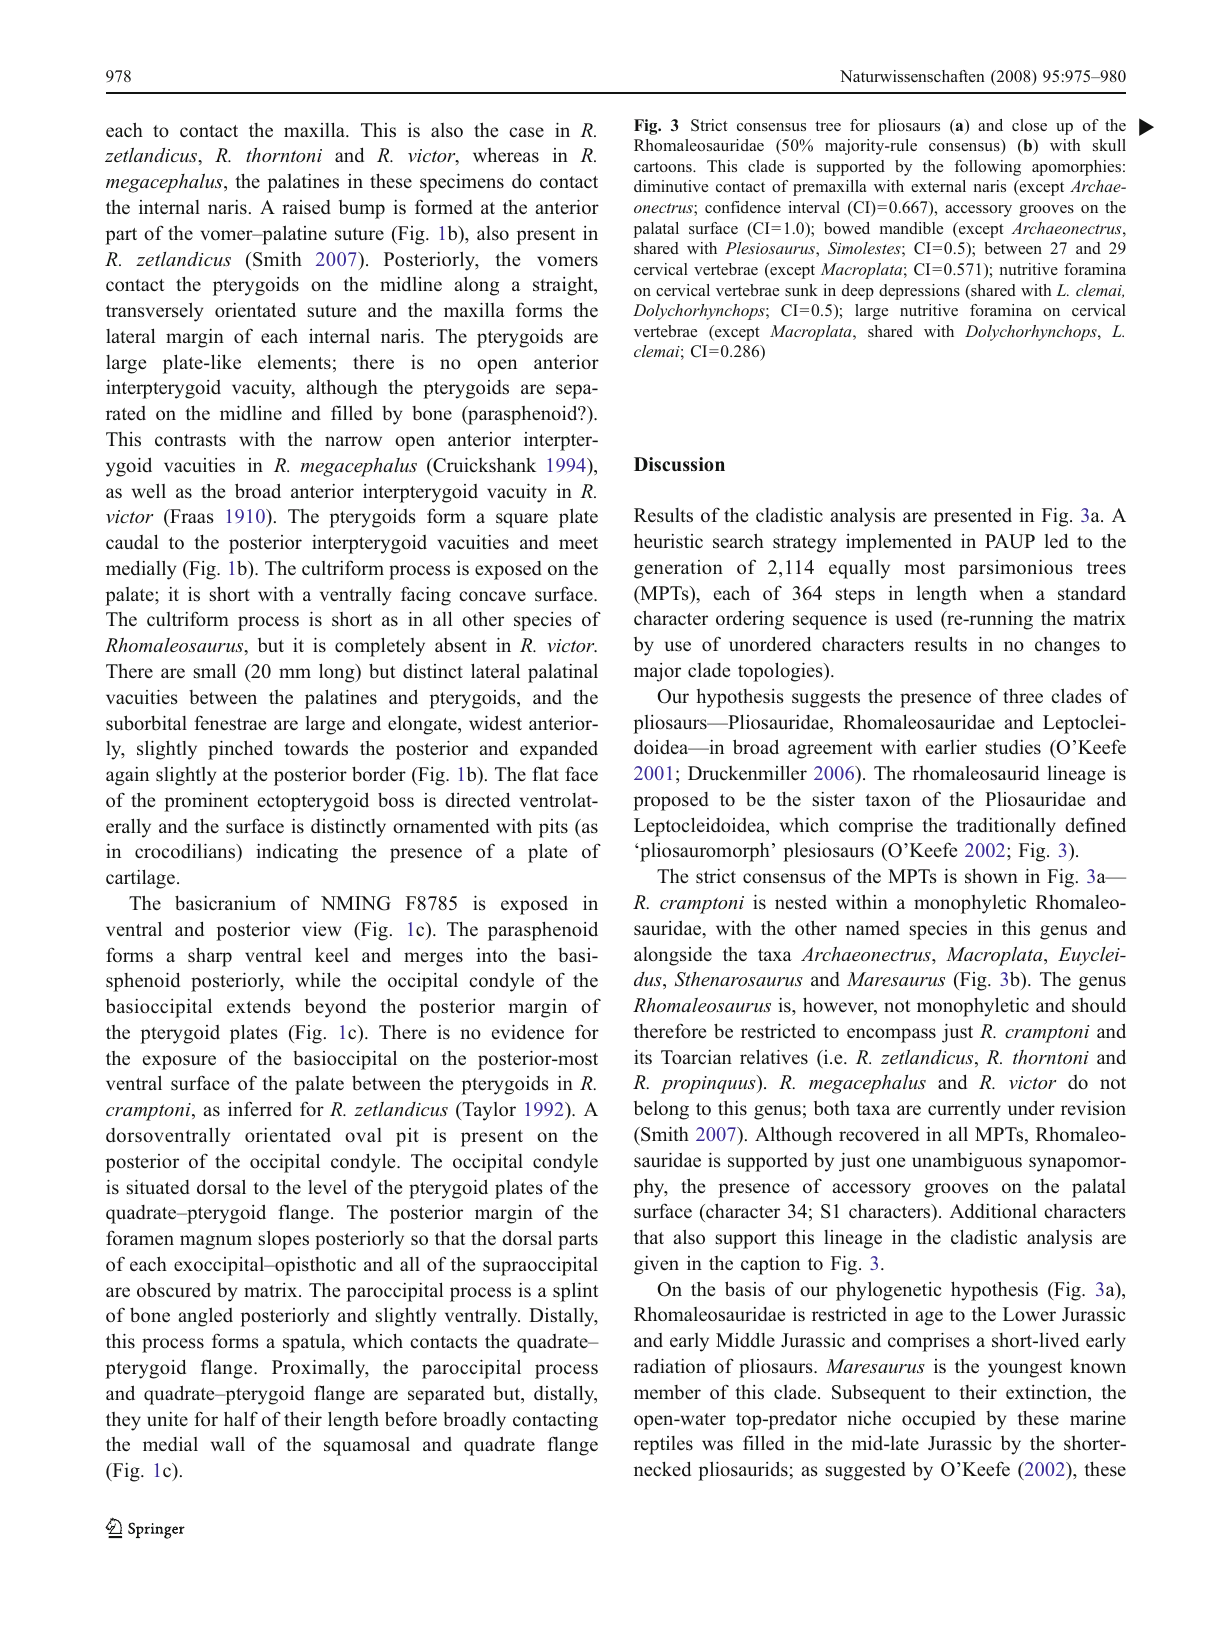 This screenshot has width=1232, height=1637. I want to click on Discussion, so click(679, 464).
